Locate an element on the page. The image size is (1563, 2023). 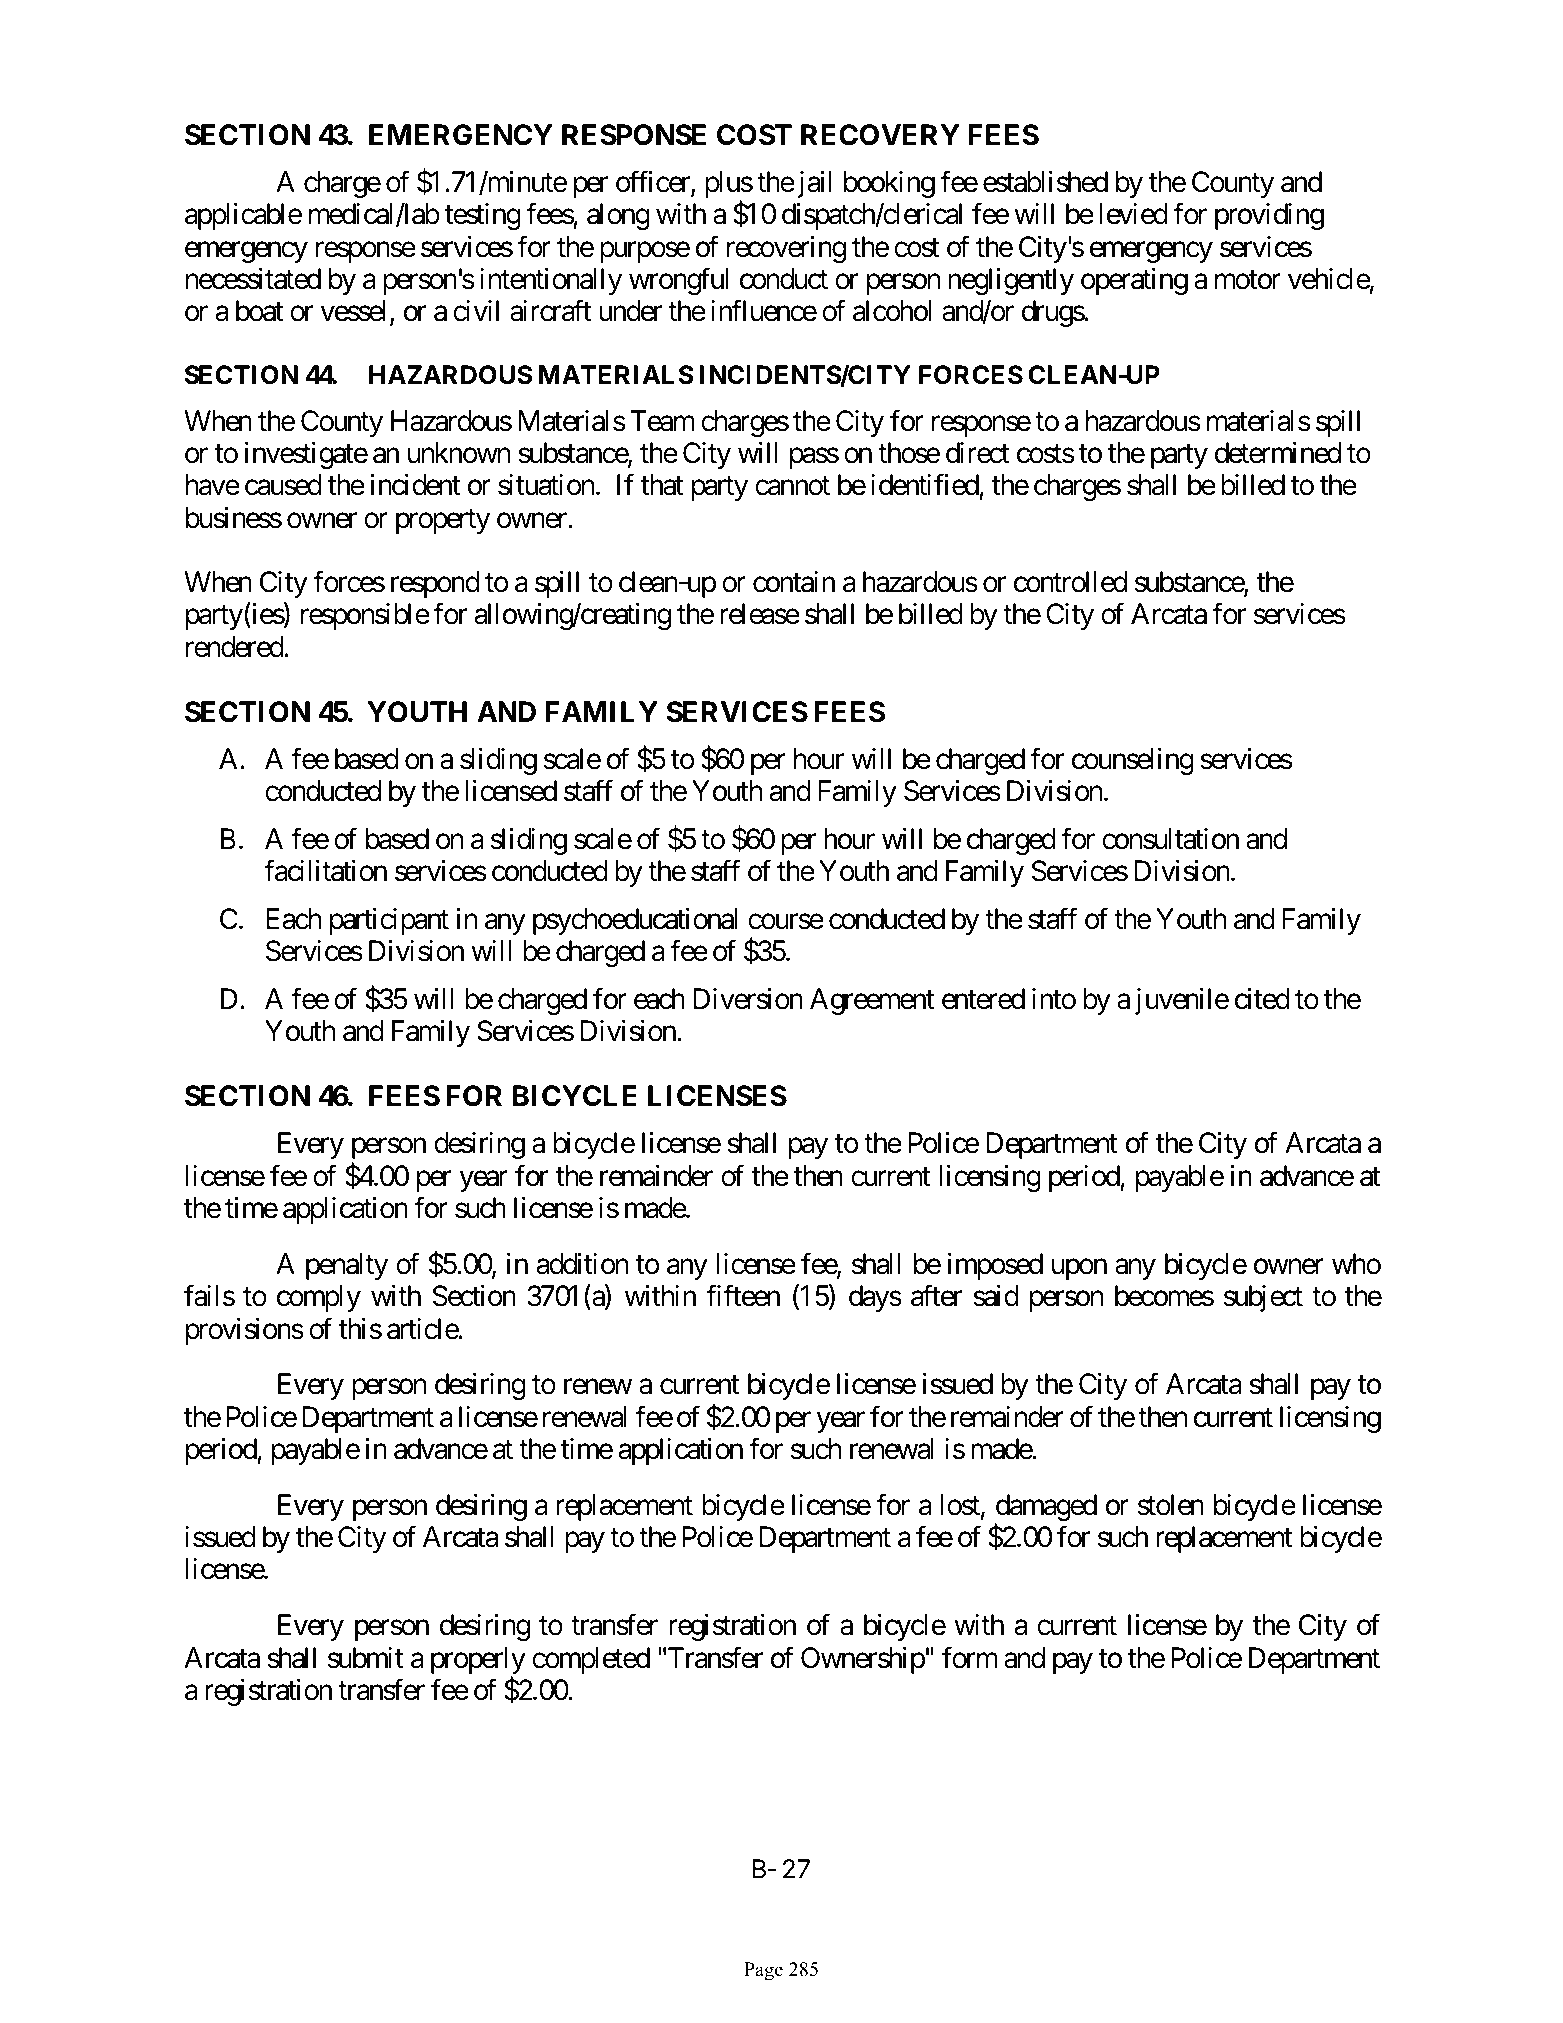
respond is located at coordinates (435, 584).
